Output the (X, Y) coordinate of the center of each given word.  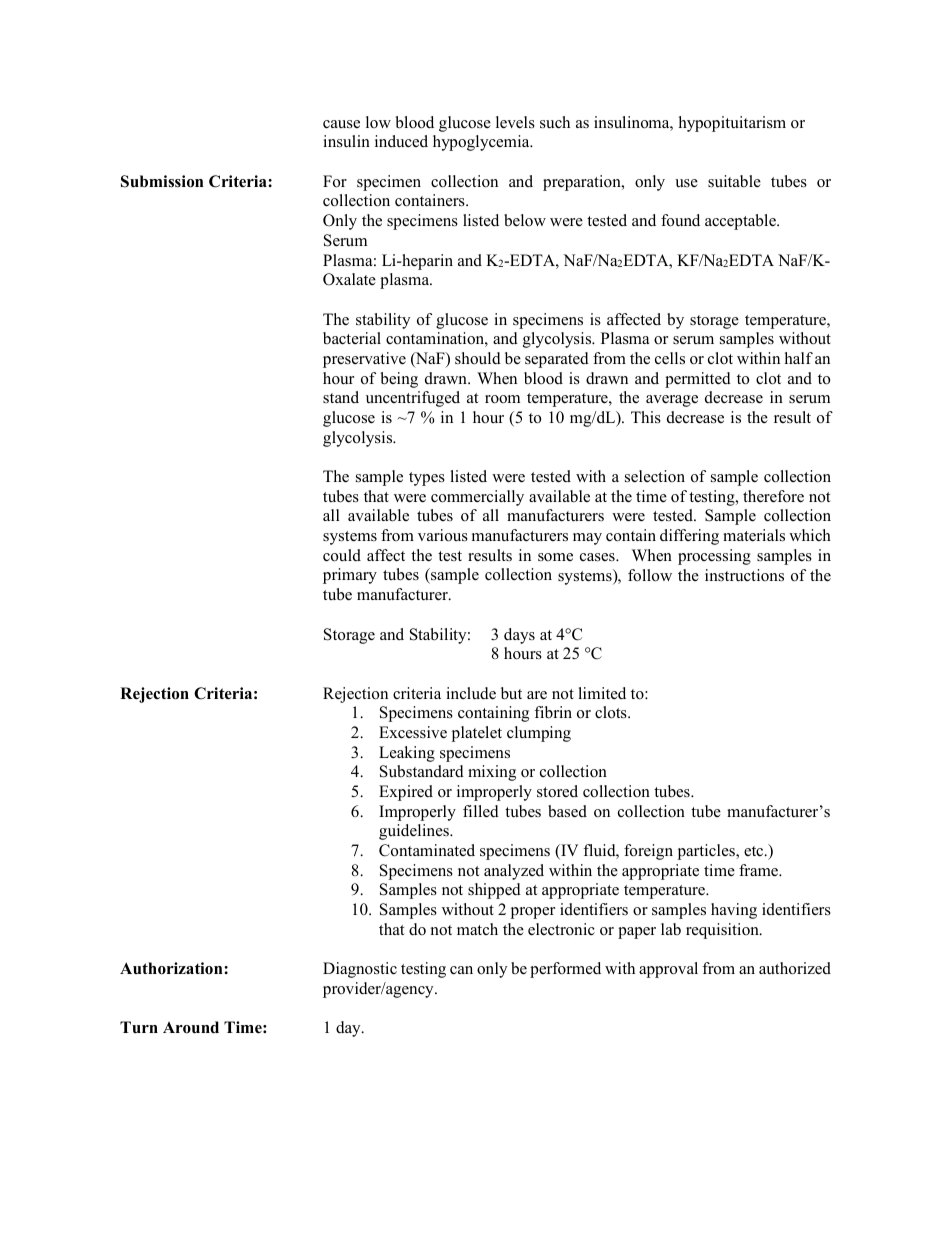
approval (668, 970)
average (672, 401)
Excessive (413, 732)
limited (602, 693)
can (461, 970)
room (502, 399)
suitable (734, 181)
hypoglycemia (482, 143)
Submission (162, 181)
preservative (364, 360)
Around (191, 1027)
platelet (476, 734)
